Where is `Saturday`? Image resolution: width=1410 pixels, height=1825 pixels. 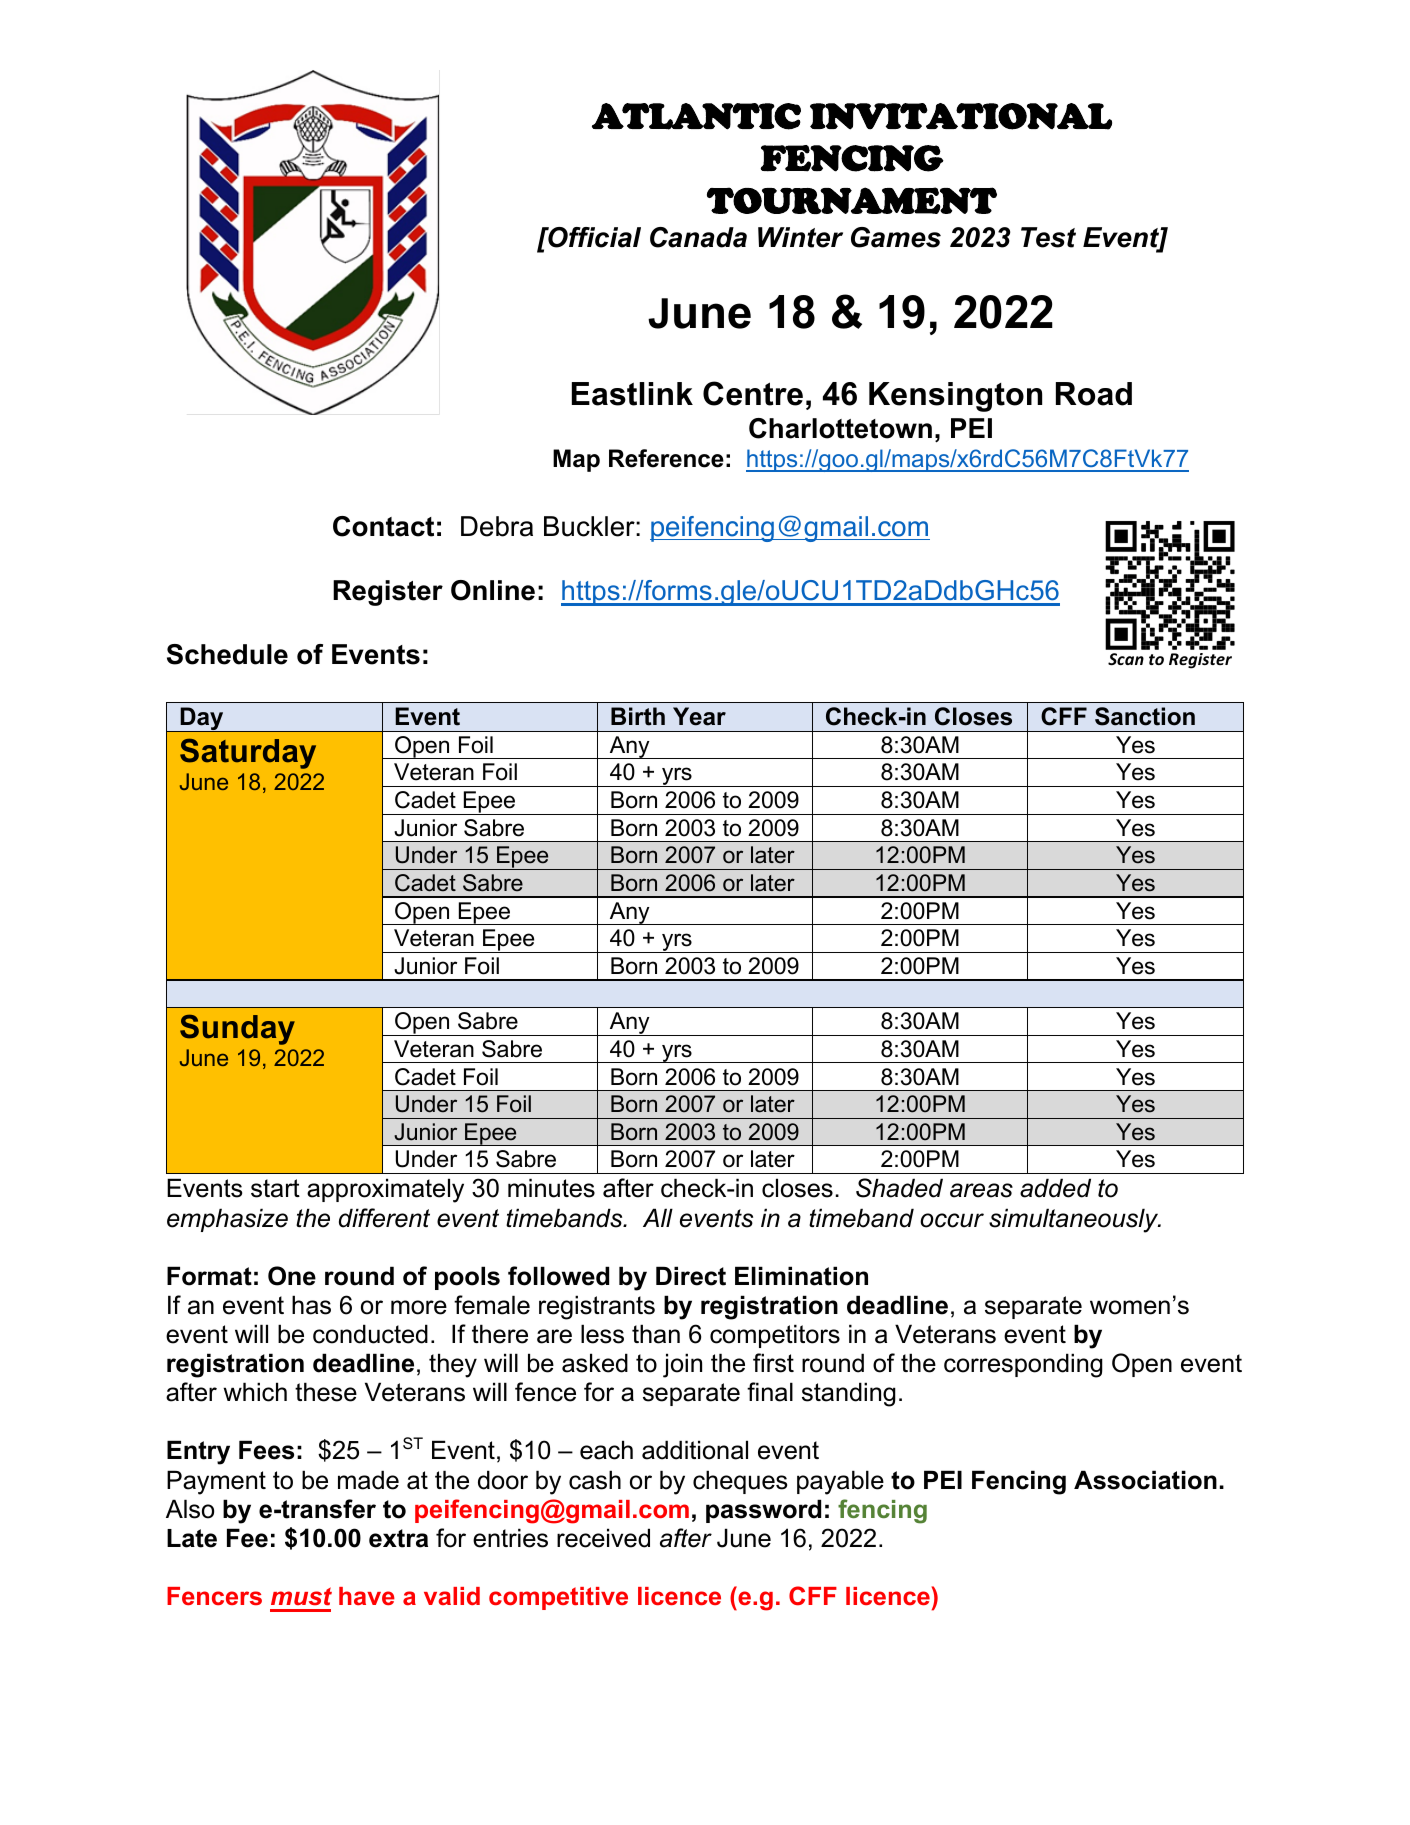 Saturday is located at coordinates (248, 753).
